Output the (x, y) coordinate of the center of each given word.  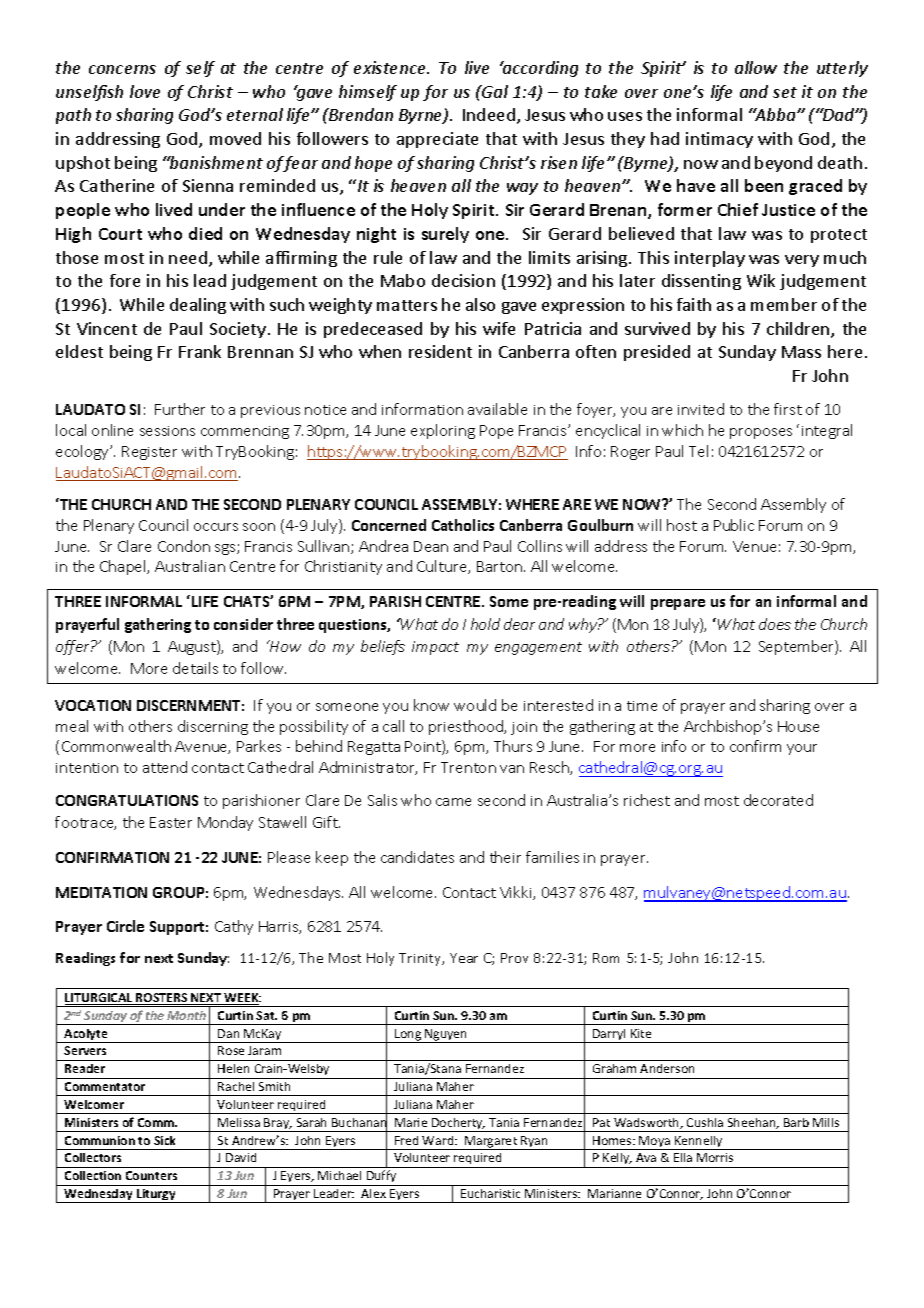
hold (485, 624)
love (145, 91)
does (775, 624)
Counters (151, 1175)
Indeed (490, 116)
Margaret (491, 1143)
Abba (775, 114)
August (193, 647)
